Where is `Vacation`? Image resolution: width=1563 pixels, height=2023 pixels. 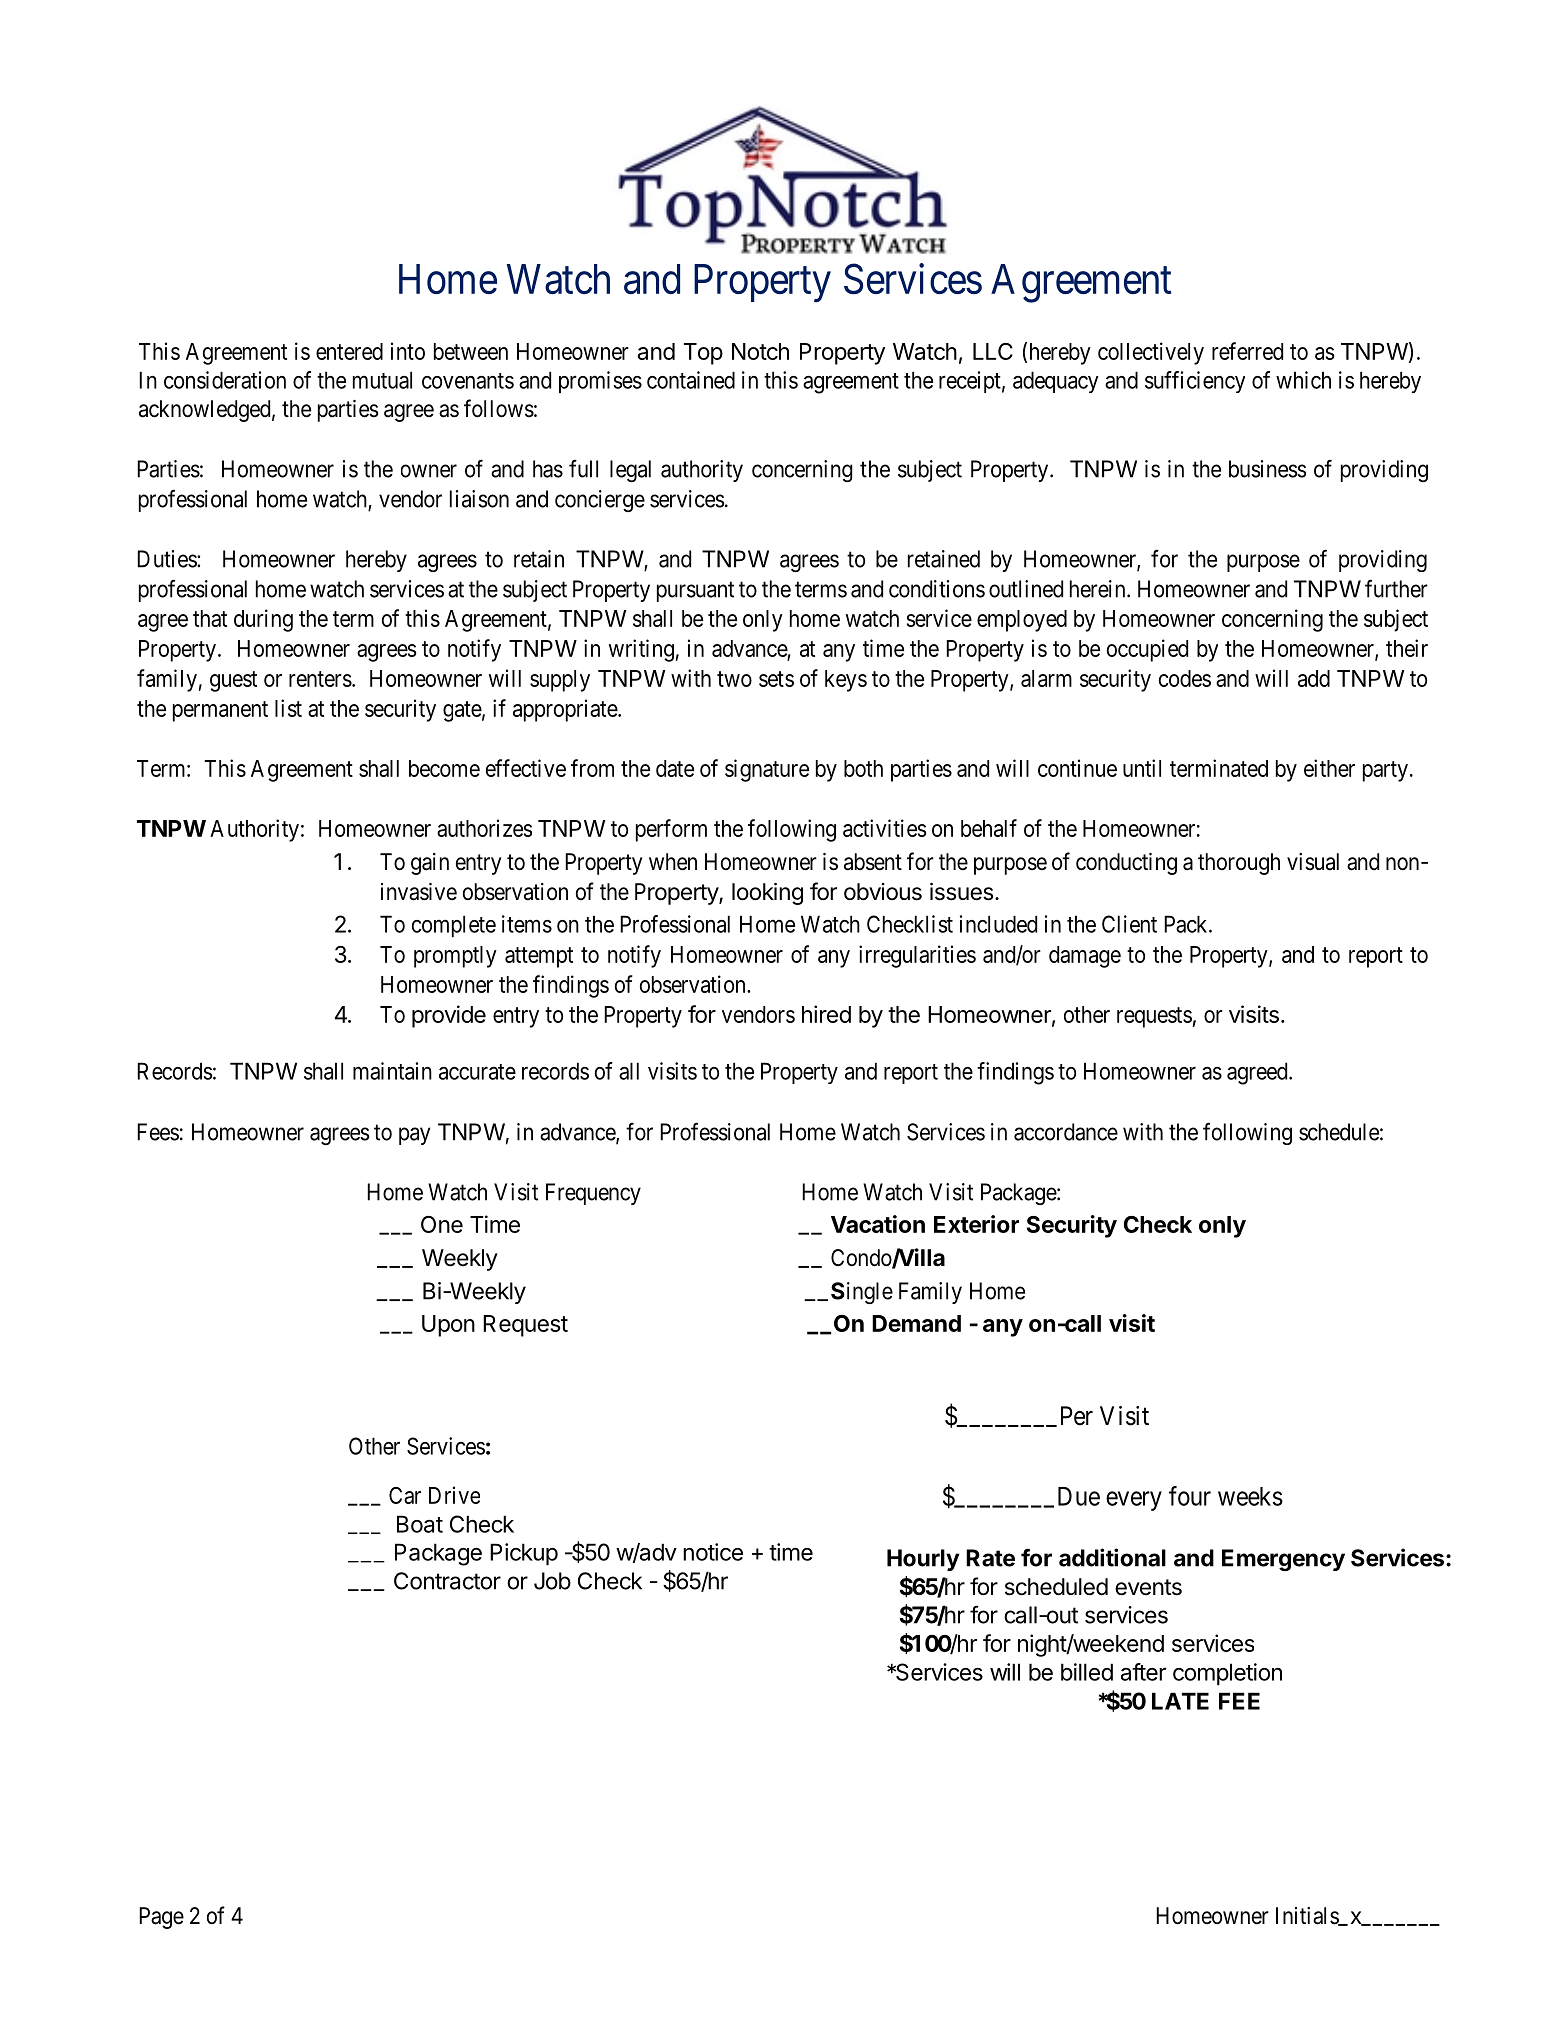
Vacation is located at coordinates (878, 1224).
